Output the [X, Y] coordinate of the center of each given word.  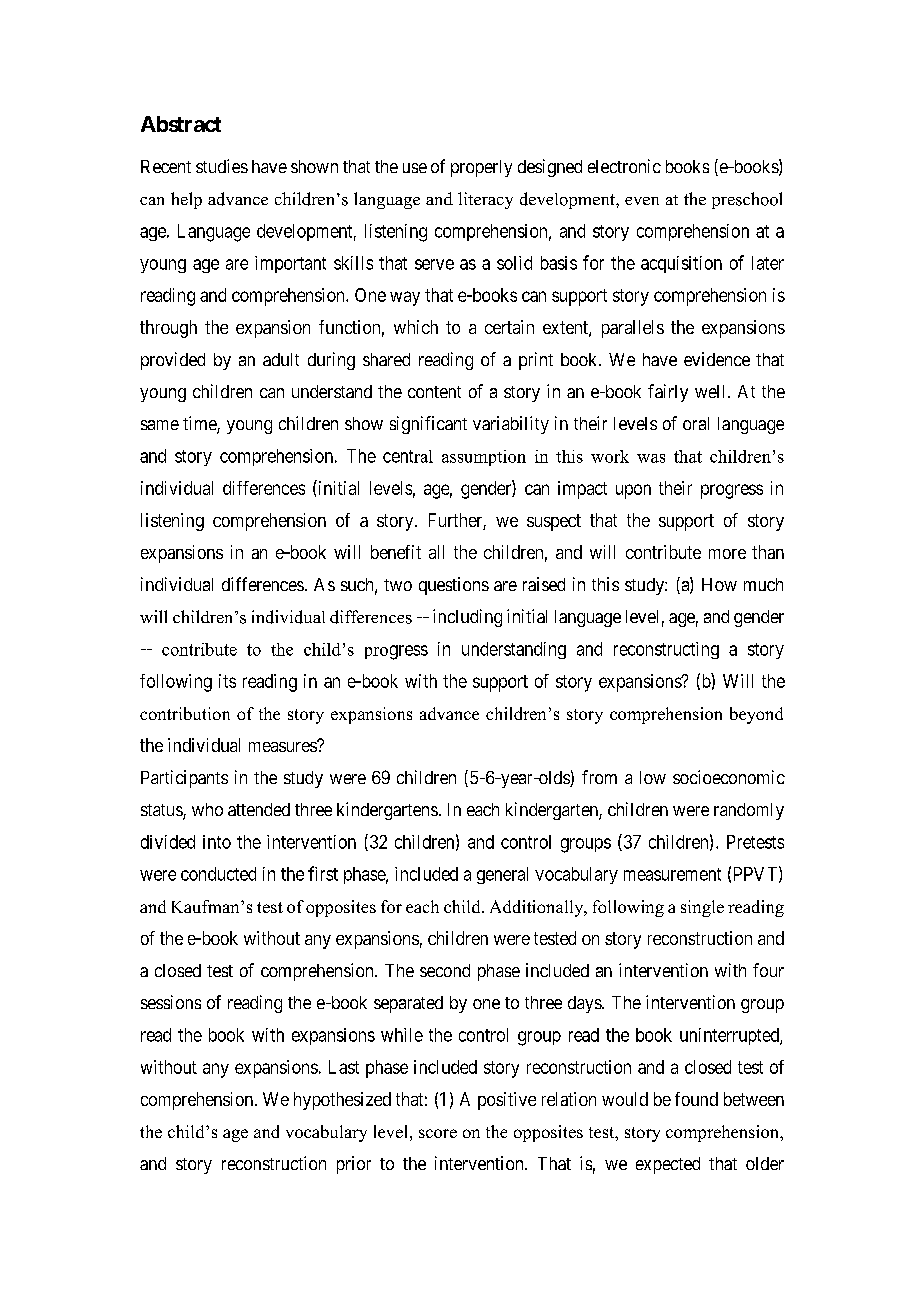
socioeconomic [729, 777]
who [207, 809]
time [200, 424]
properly [481, 168]
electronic [624, 166]
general [502, 875]
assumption [484, 458]
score [438, 1133]
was [651, 458]
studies [222, 166]
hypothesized [342, 1101]
